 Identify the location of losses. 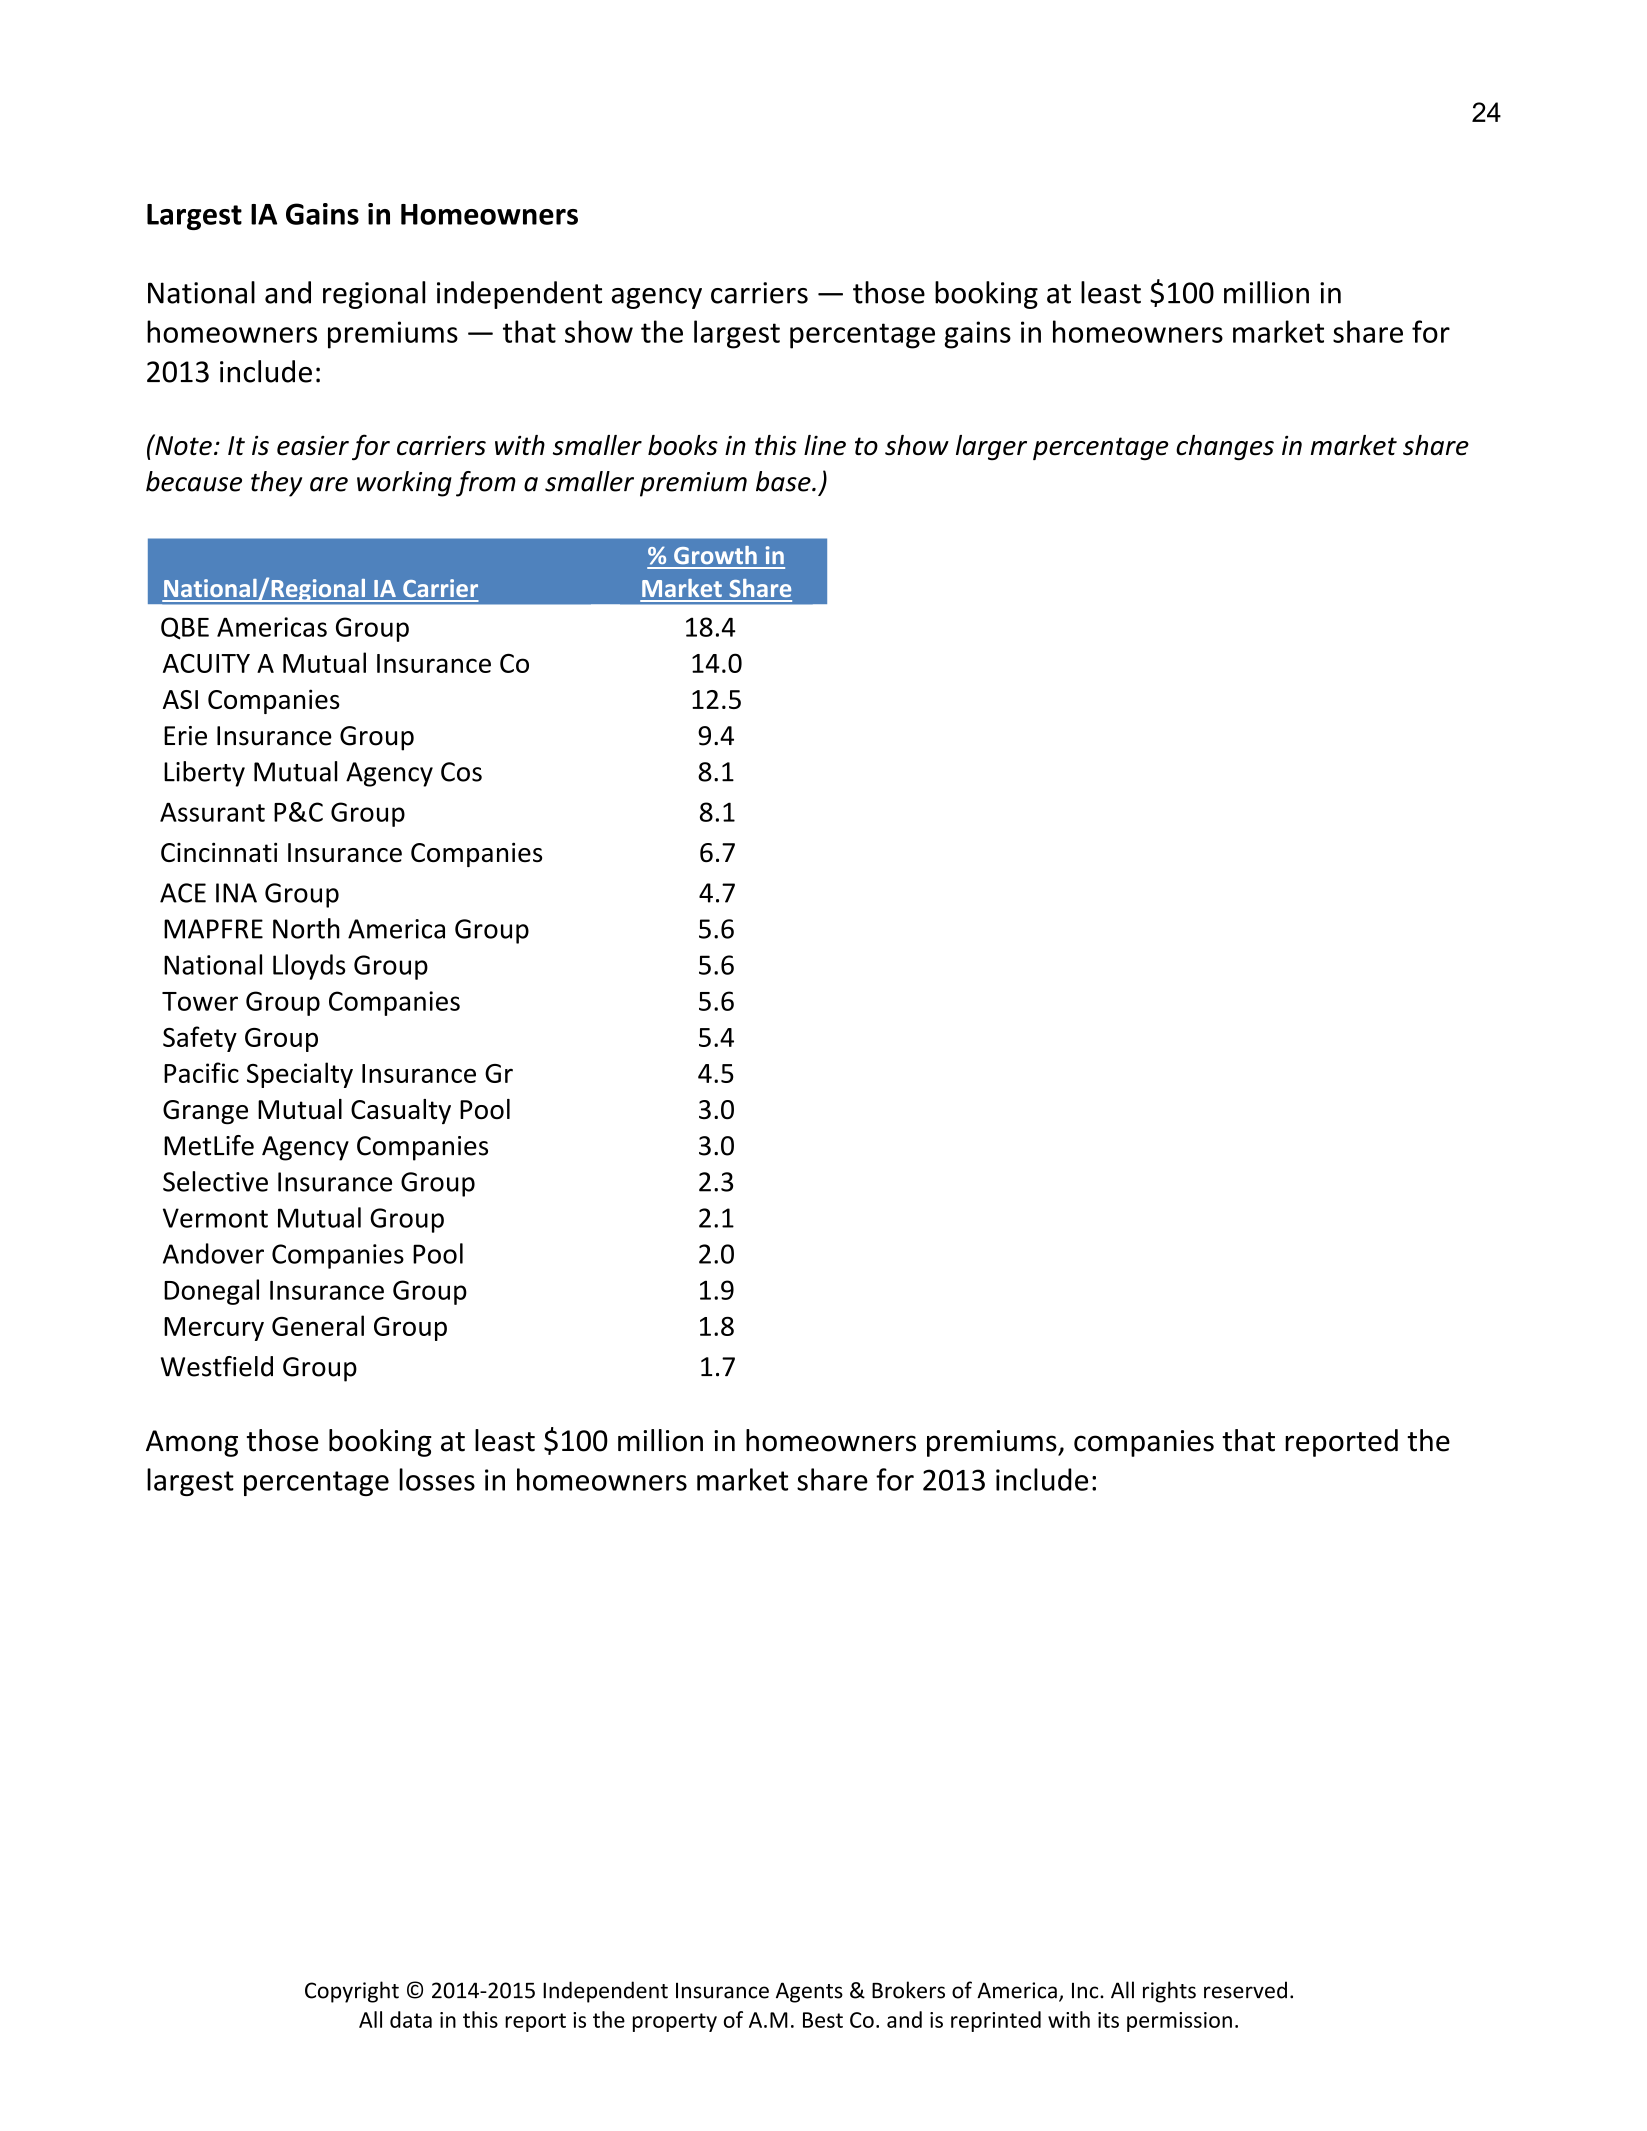
(437, 1479).
